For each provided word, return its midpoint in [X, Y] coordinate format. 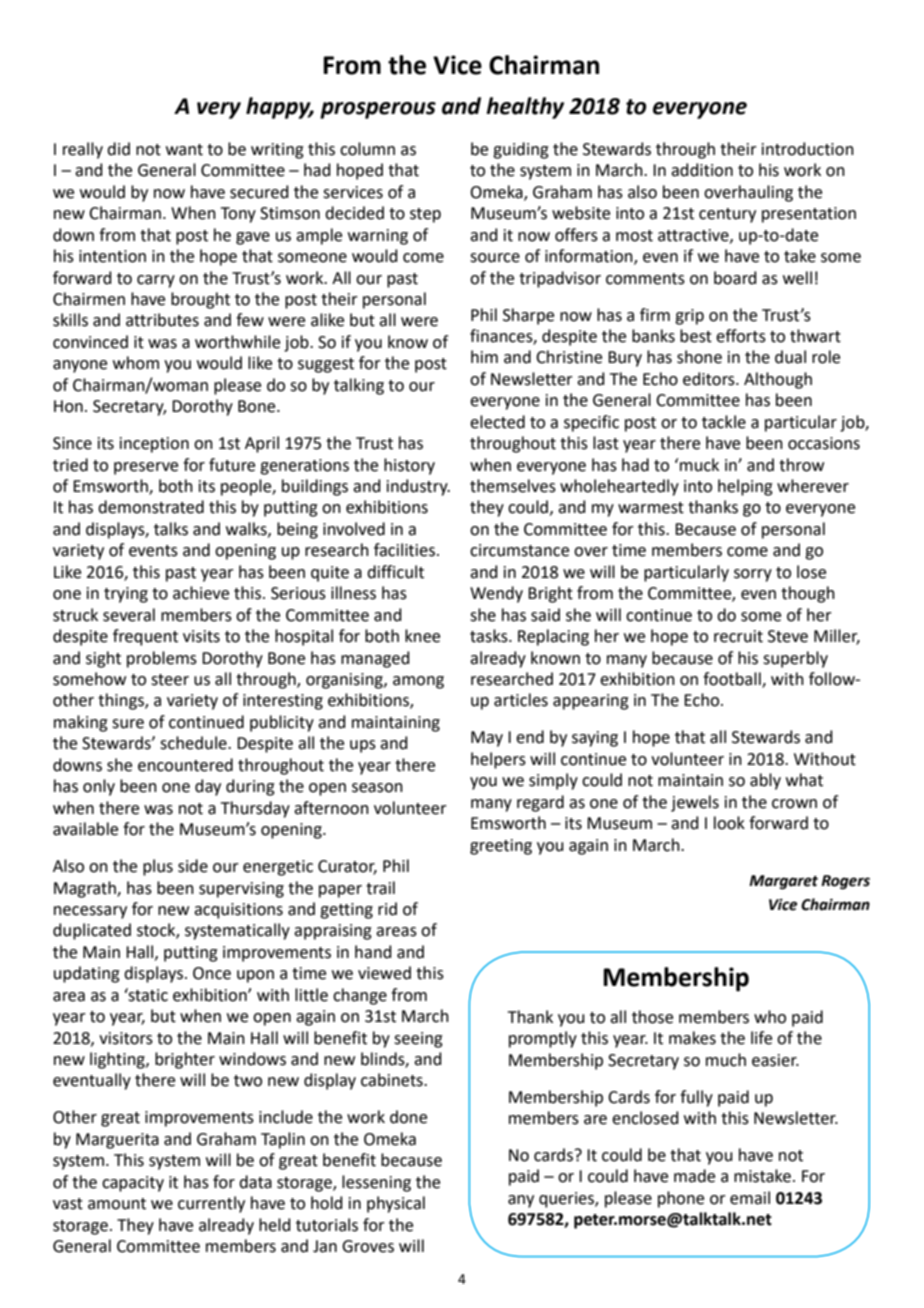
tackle [724, 422]
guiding [521, 150]
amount [117, 1204]
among [418, 682]
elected [497, 422]
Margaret [783, 882]
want [184, 150]
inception [154, 445]
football [733, 680]
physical [396, 1204]
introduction [808, 149]
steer [170, 680]
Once [212, 973]
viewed [384, 973]
